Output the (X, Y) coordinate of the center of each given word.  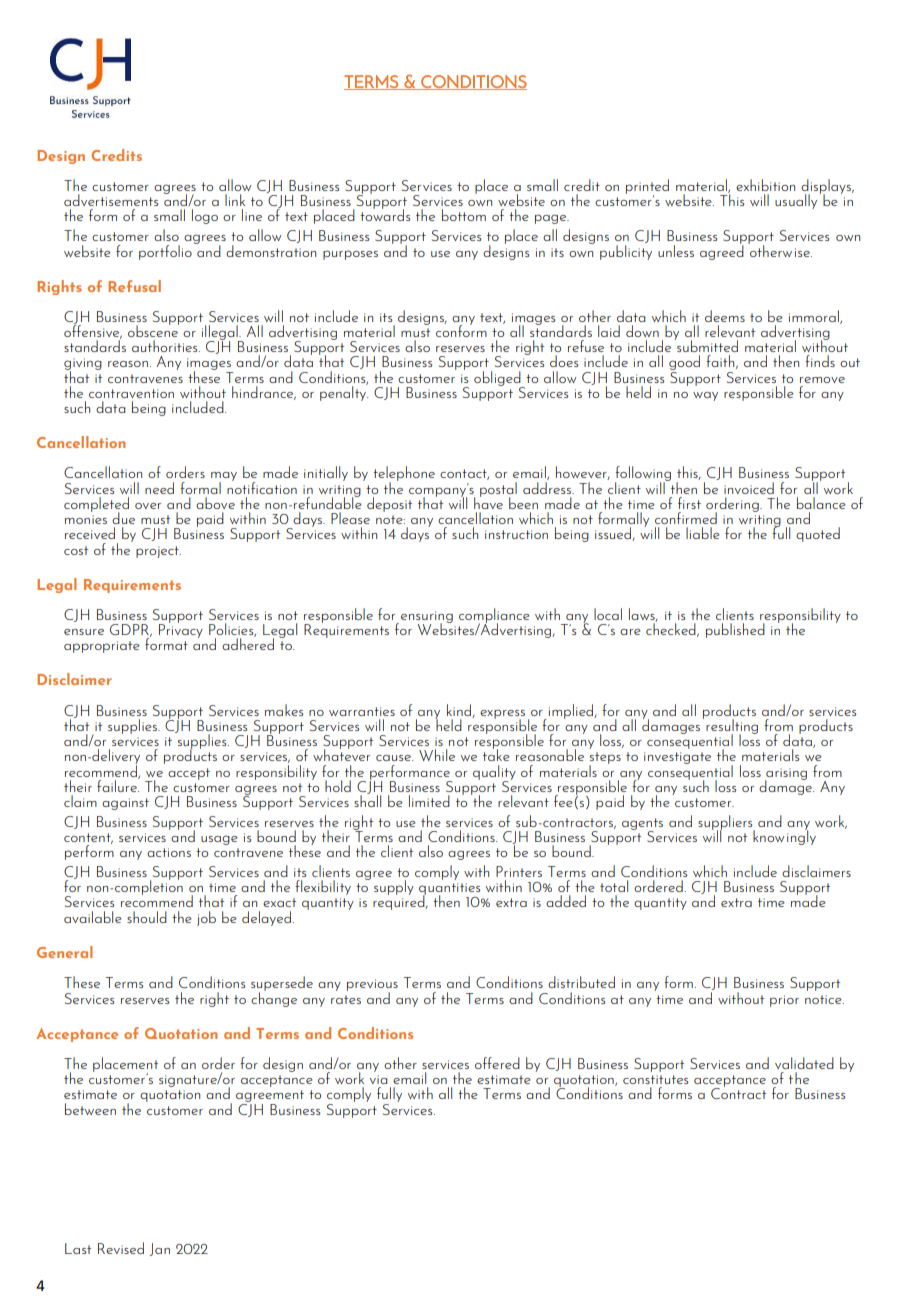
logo (205, 216)
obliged (498, 379)
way (705, 396)
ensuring (427, 618)
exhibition (765, 185)
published (735, 630)
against (125, 804)
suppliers (726, 823)
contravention (131, 393)
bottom (464, 215)
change (274, 998)
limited (429, 801)
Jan (159, 1249)
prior (784, 1001)
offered (497, 1063)
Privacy (181, 630)
